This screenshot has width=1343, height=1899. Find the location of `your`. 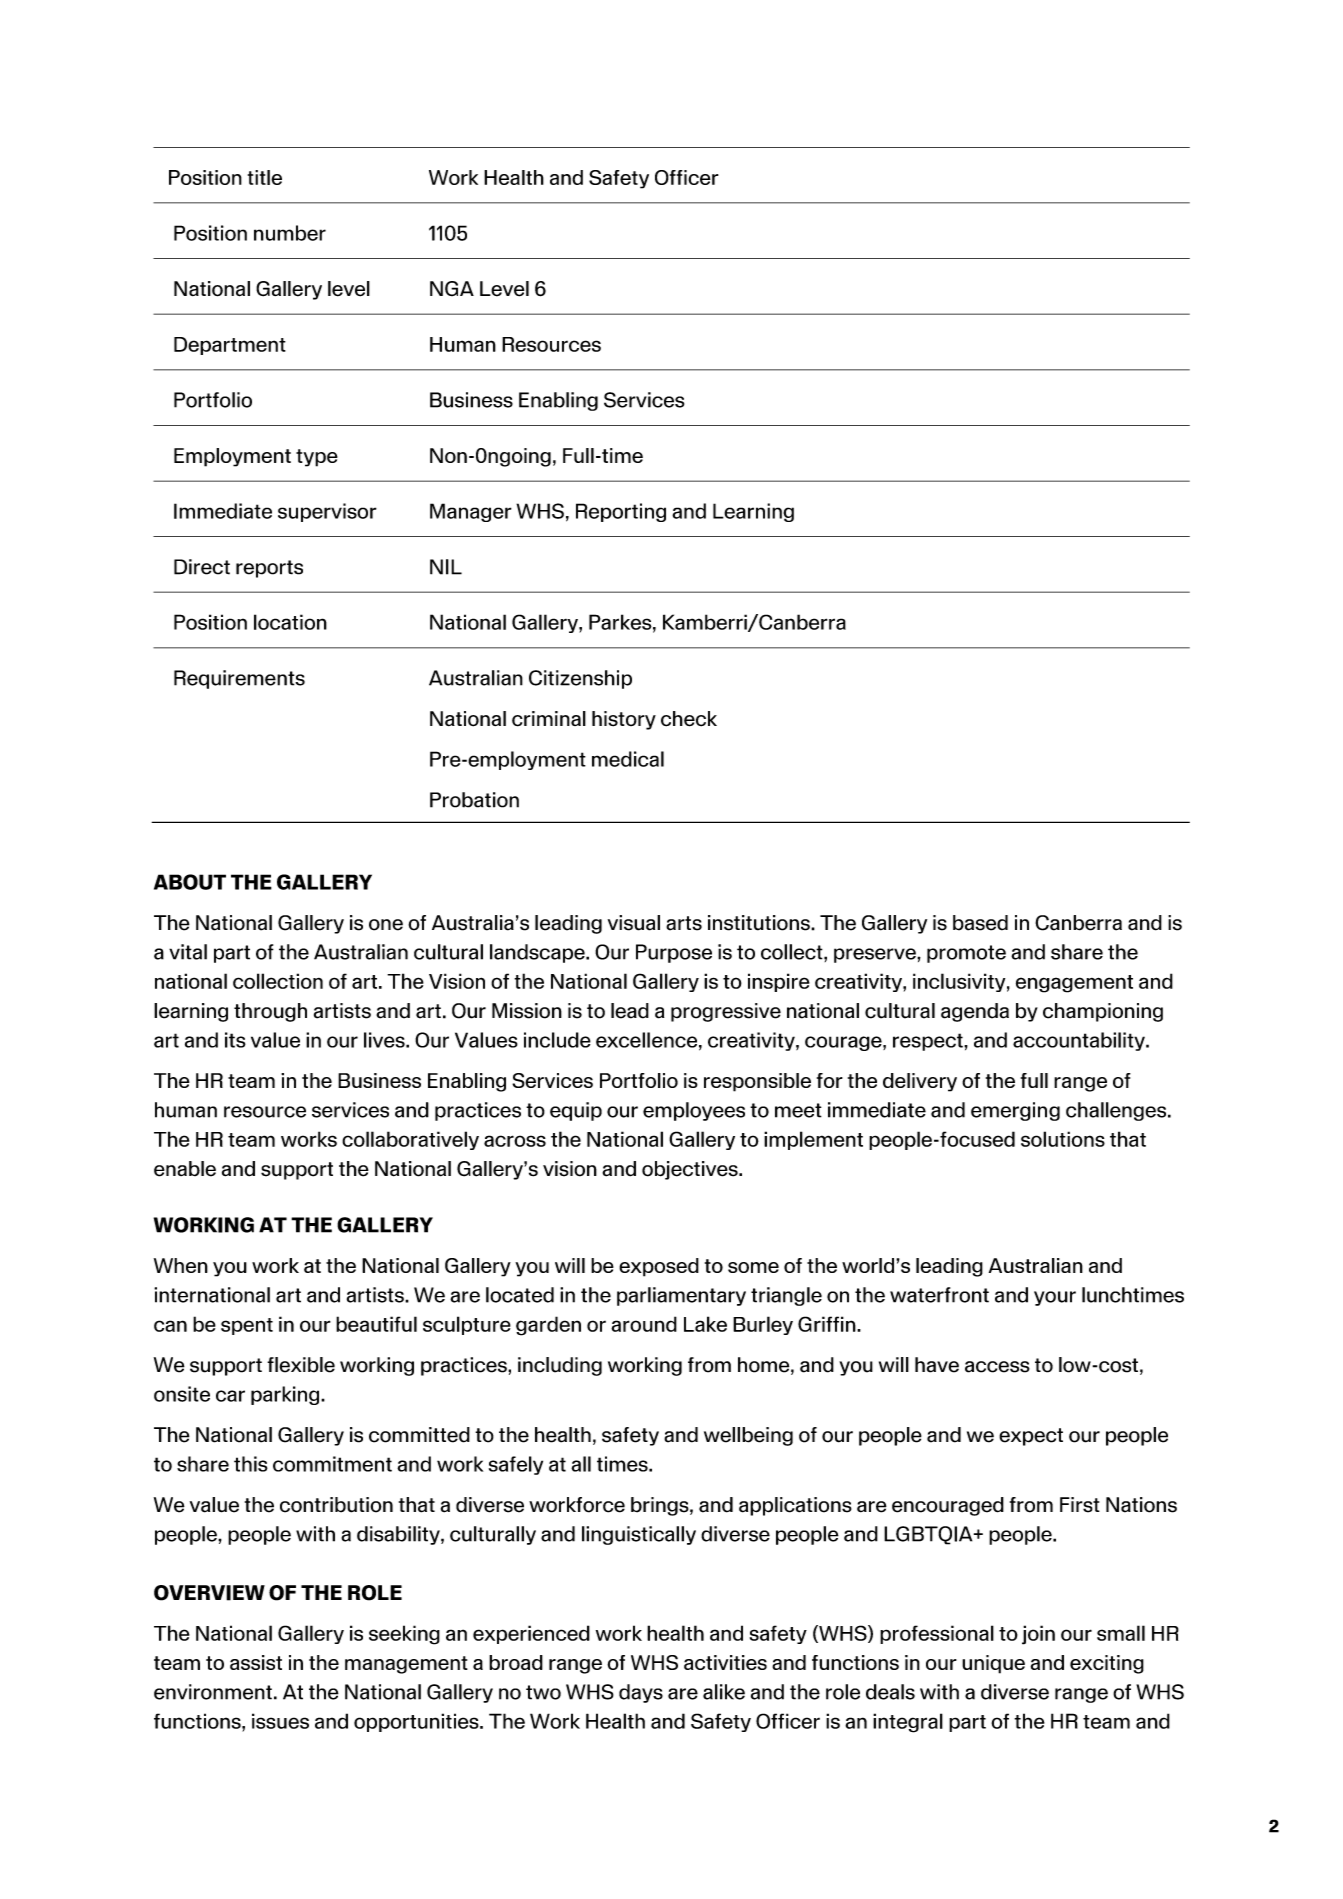

your is located at coordinates (1055, 1298).
